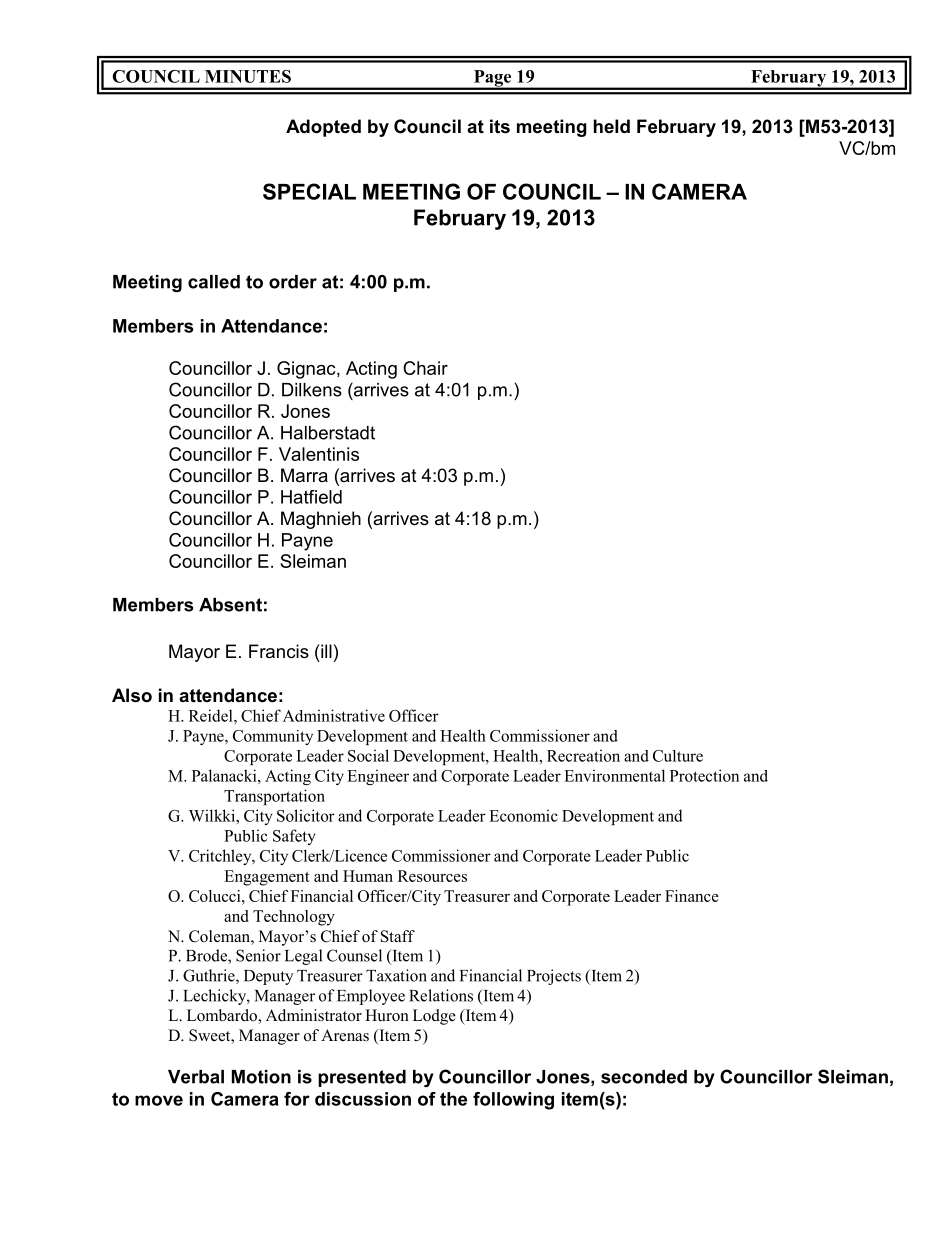 The height and width of the screenshot is (1233, 952). What do you see at coordinates (492, 79) in the screenshot?
I see `Page` at bounding box center [492, 79].
